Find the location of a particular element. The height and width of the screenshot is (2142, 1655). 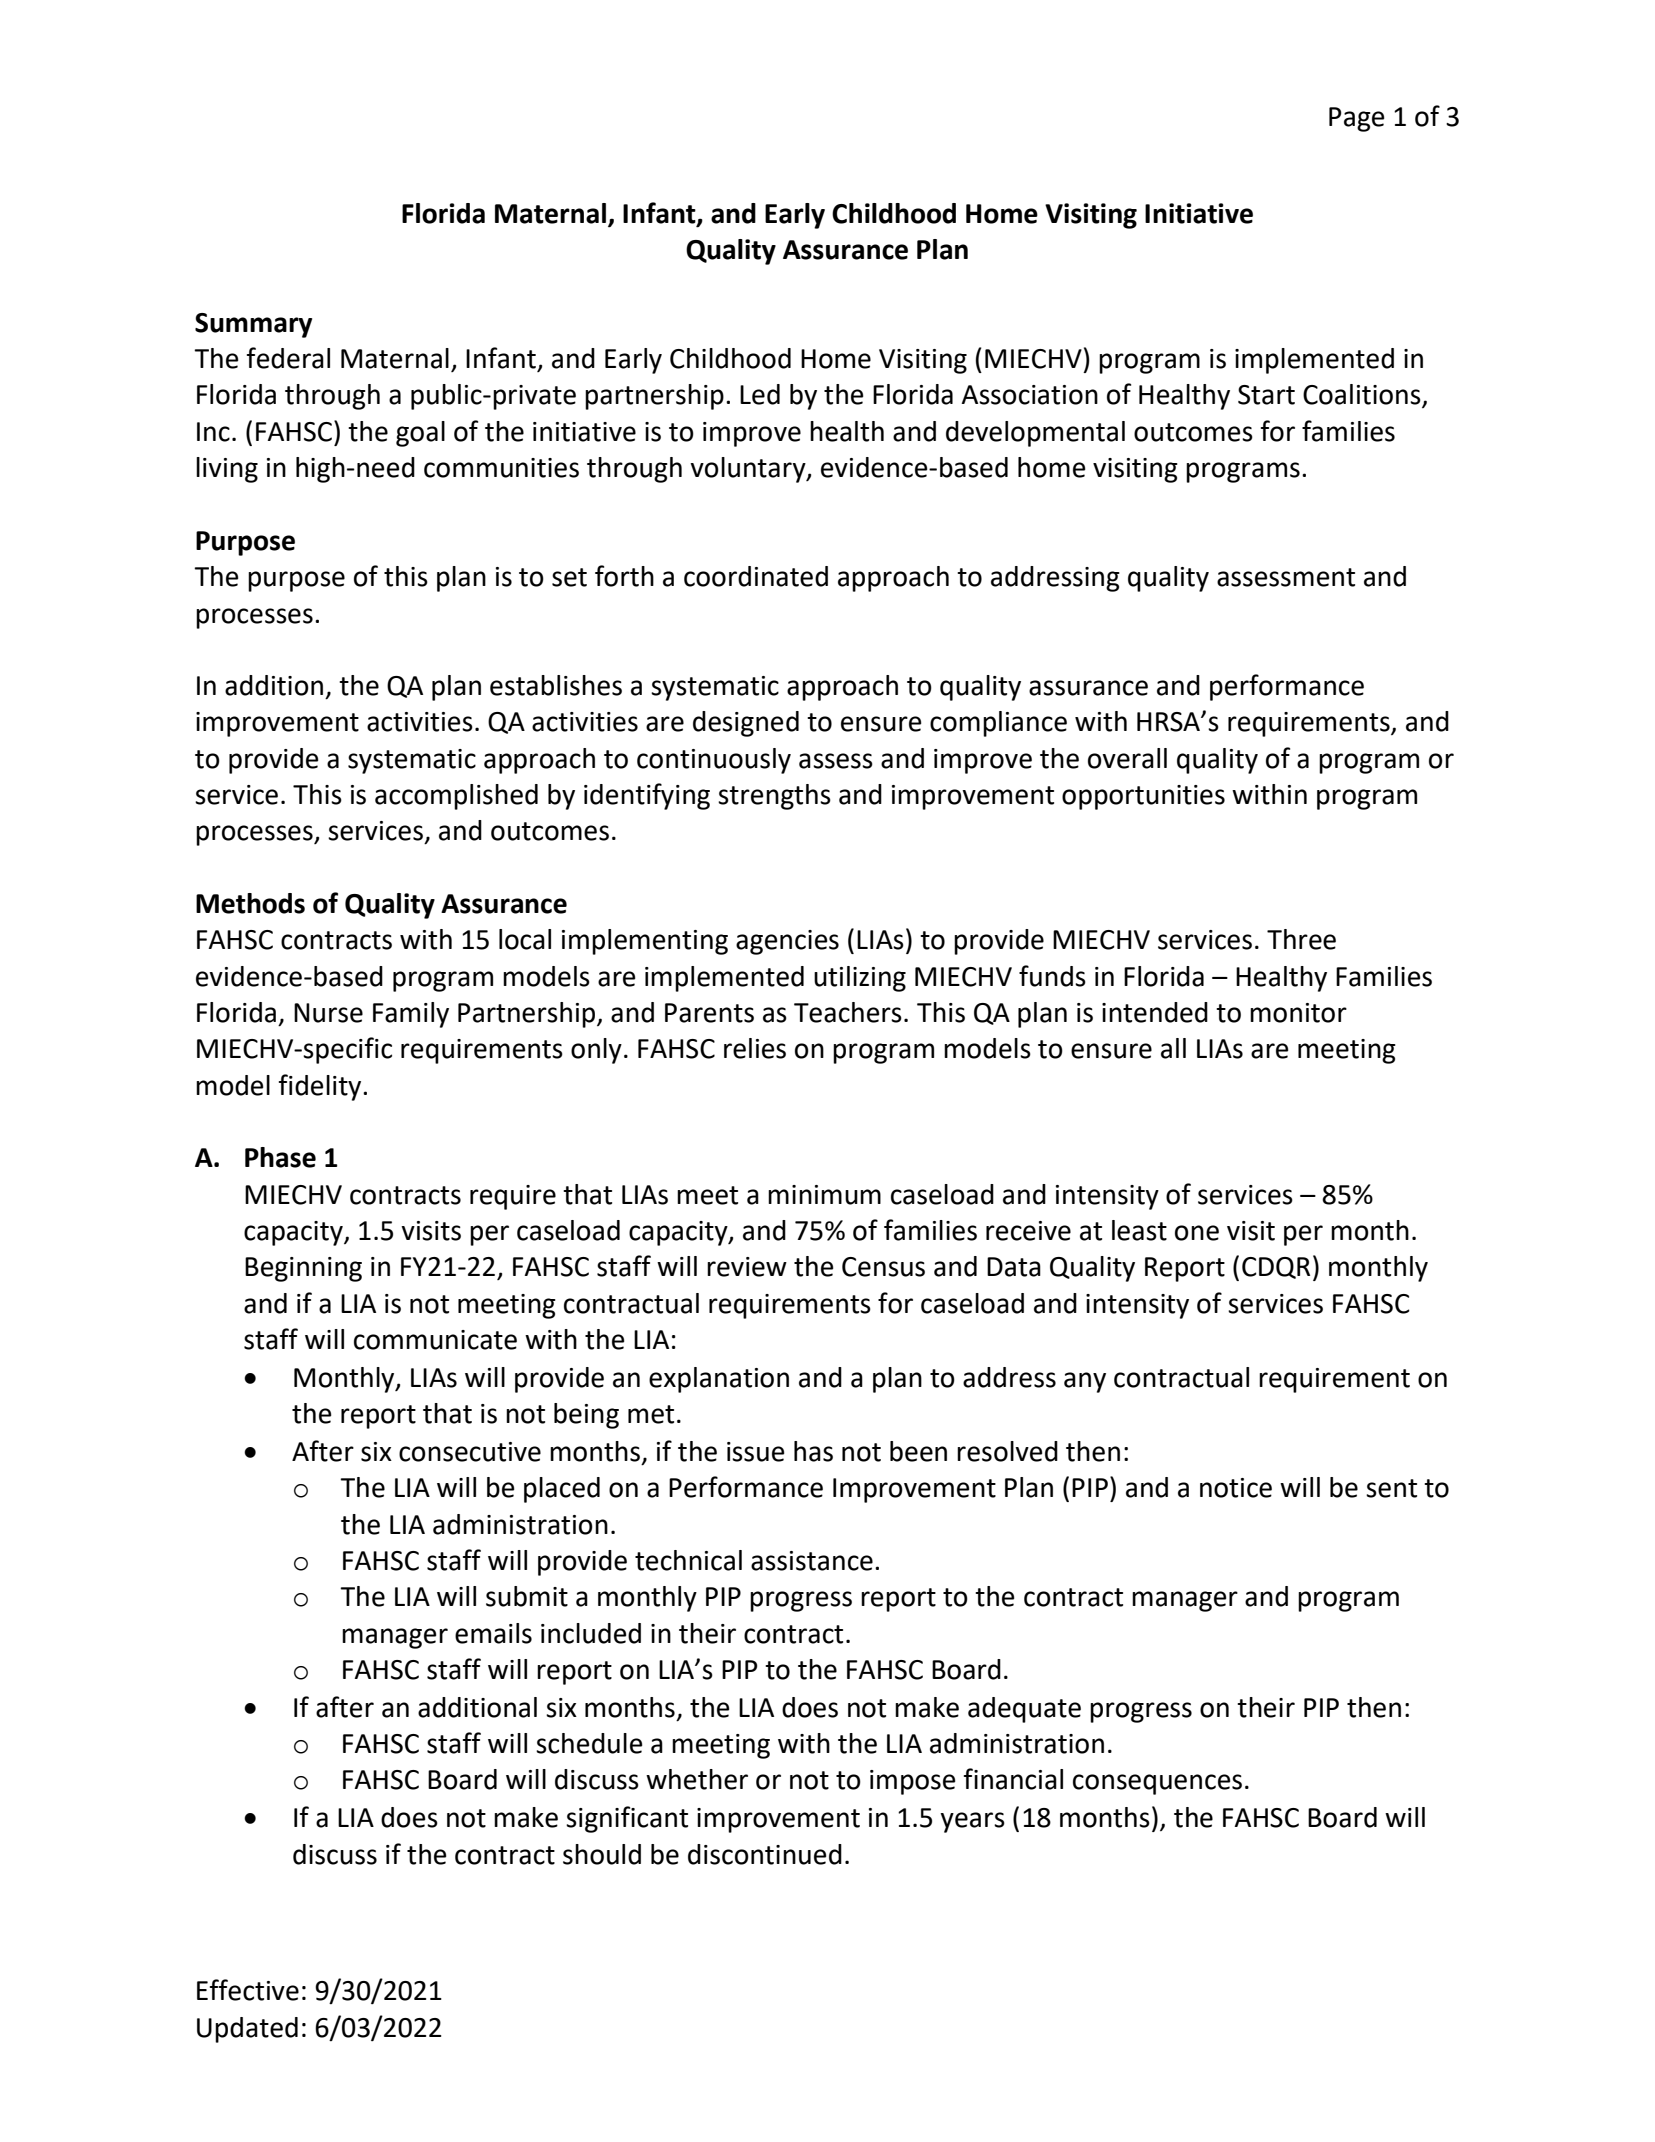

Led is located at coordinates (760, 394).
